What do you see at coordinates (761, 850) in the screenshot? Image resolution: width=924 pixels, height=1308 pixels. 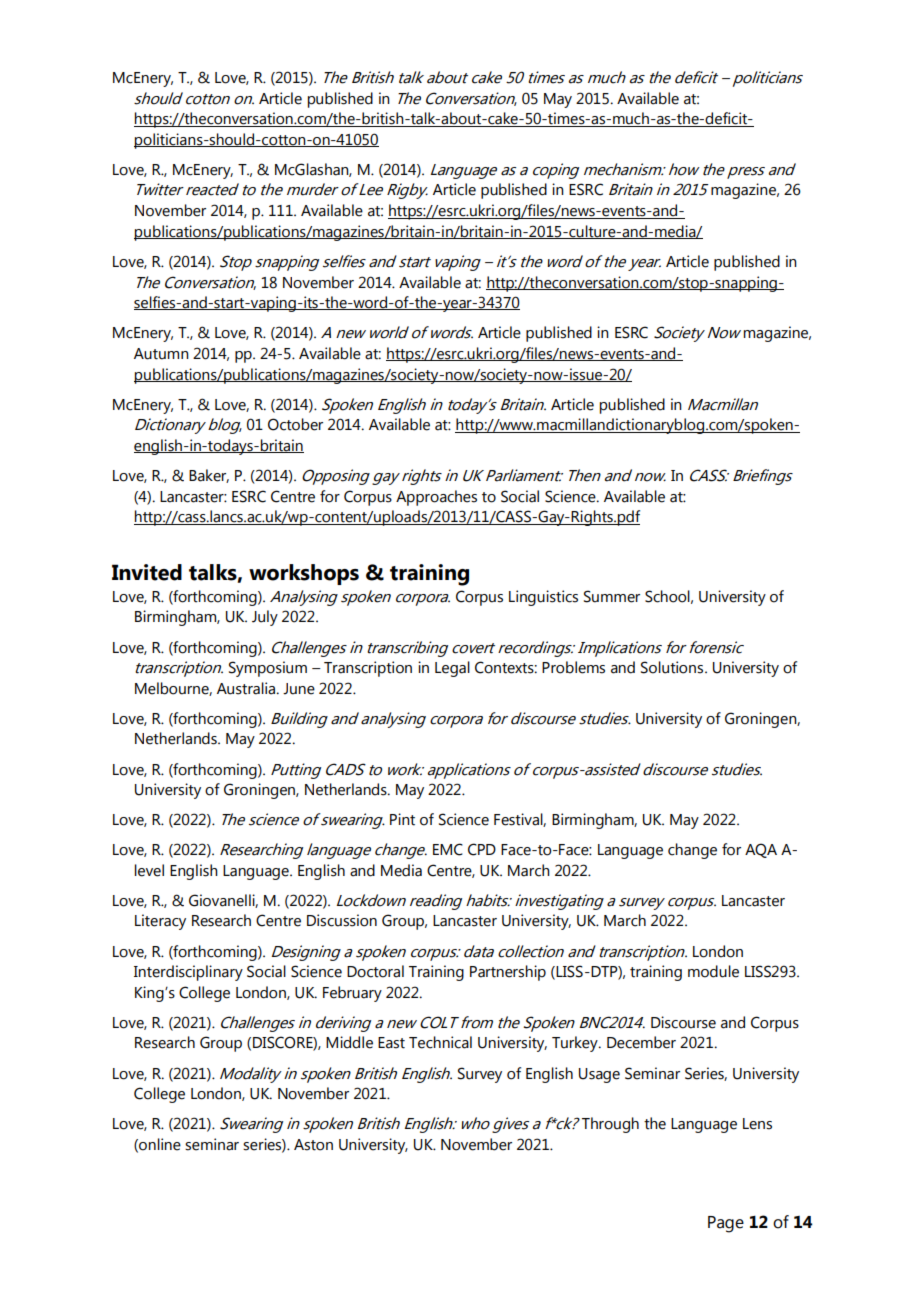 I see `AQA` at bounding box center [761, 850].
